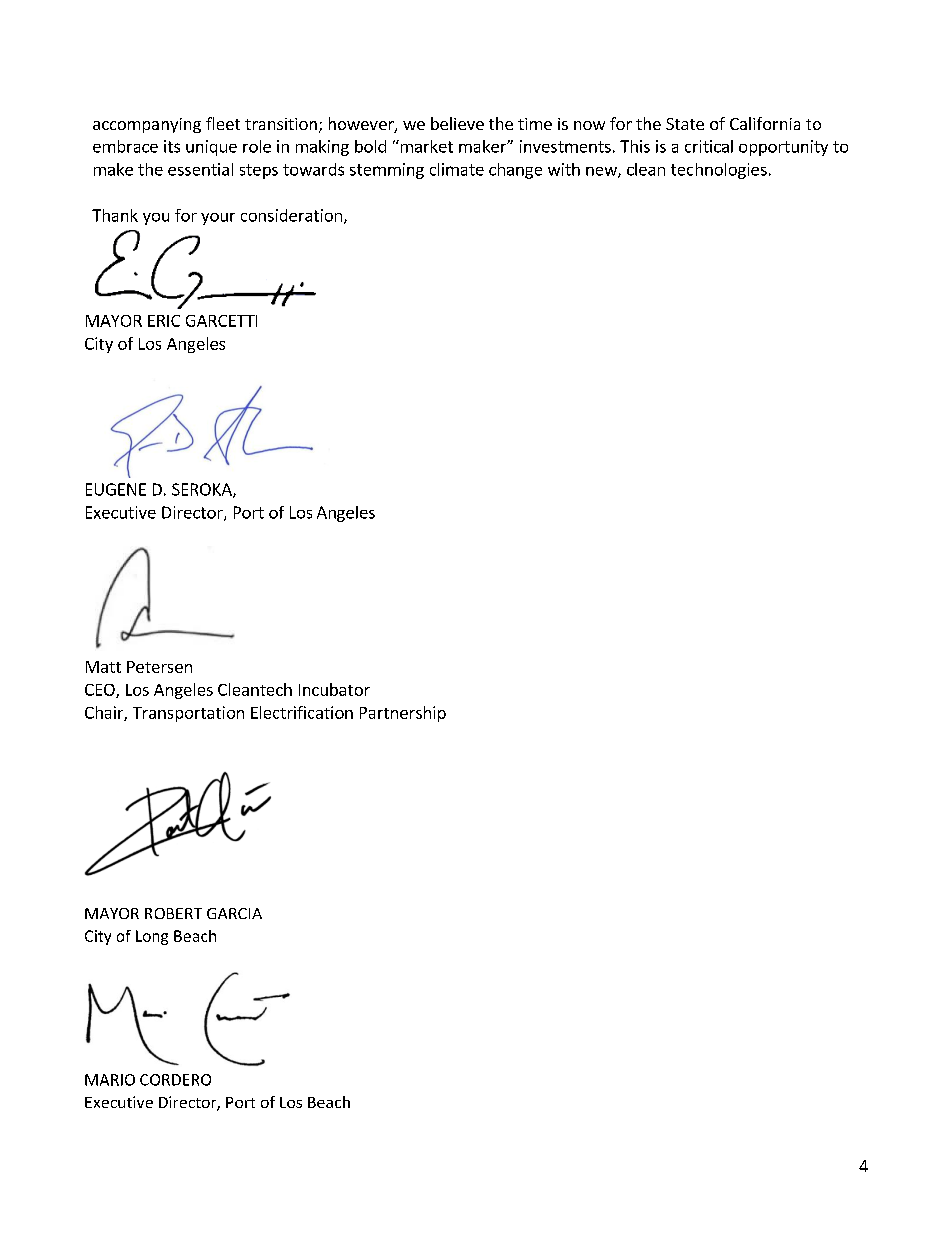  I want to click on Incubator, so click(334, 689).
